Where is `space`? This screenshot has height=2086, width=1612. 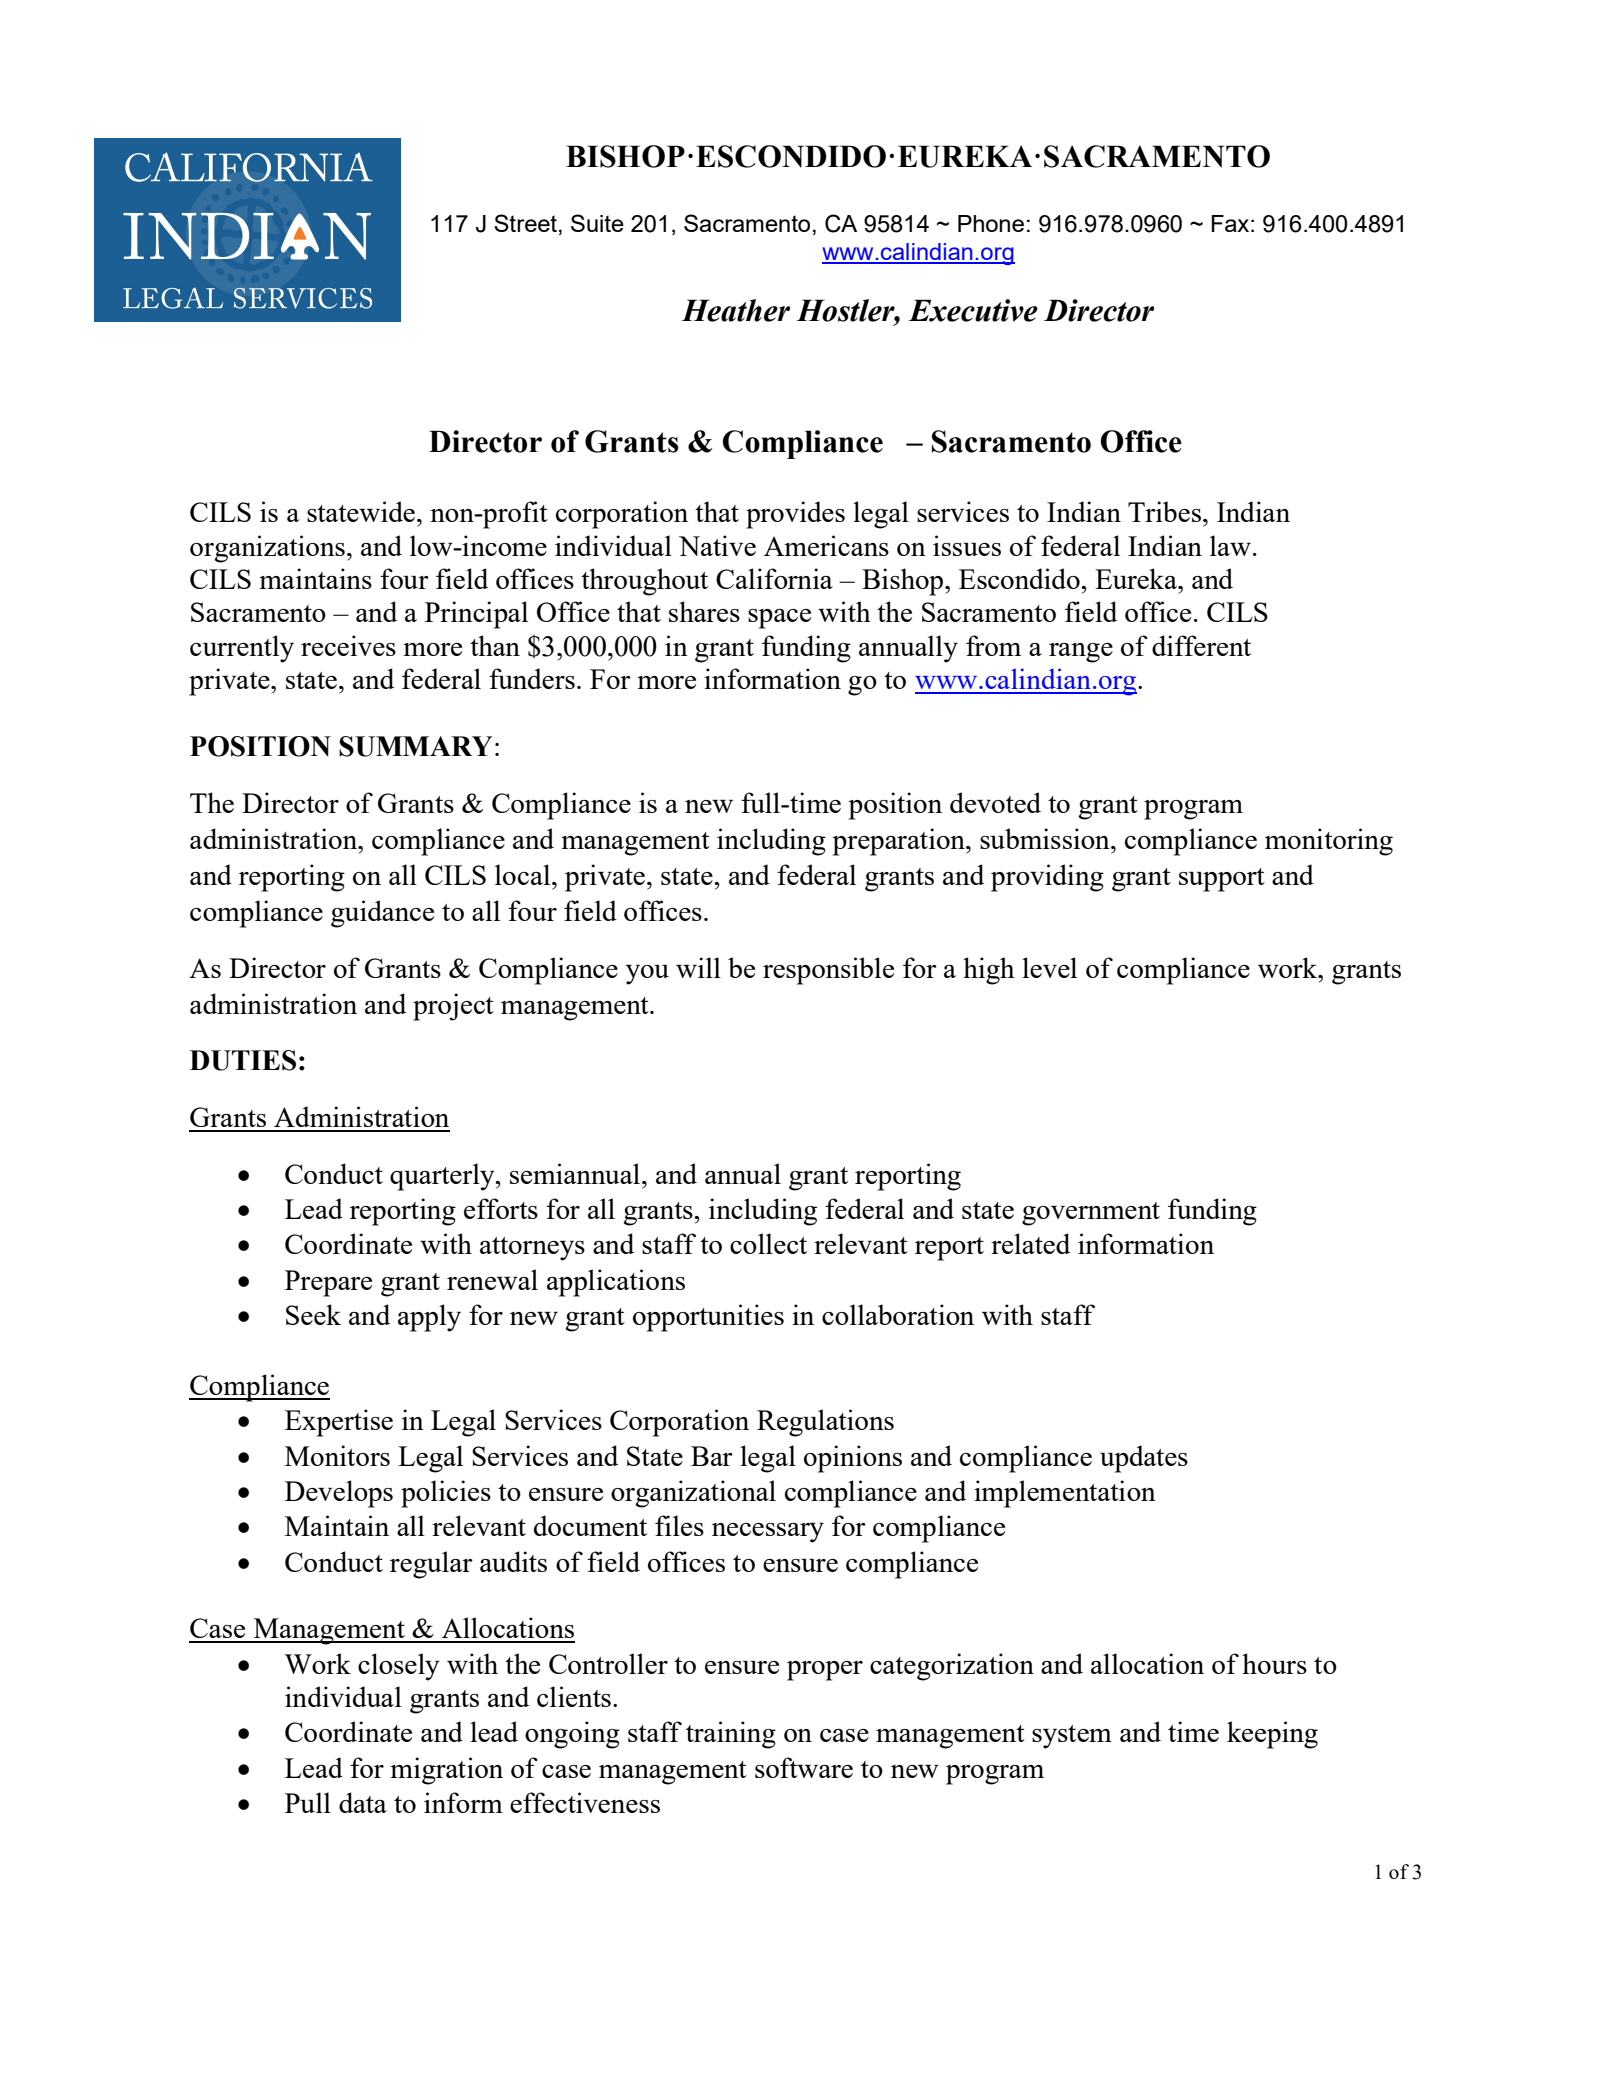
space is located at coordinates (779, 619).
